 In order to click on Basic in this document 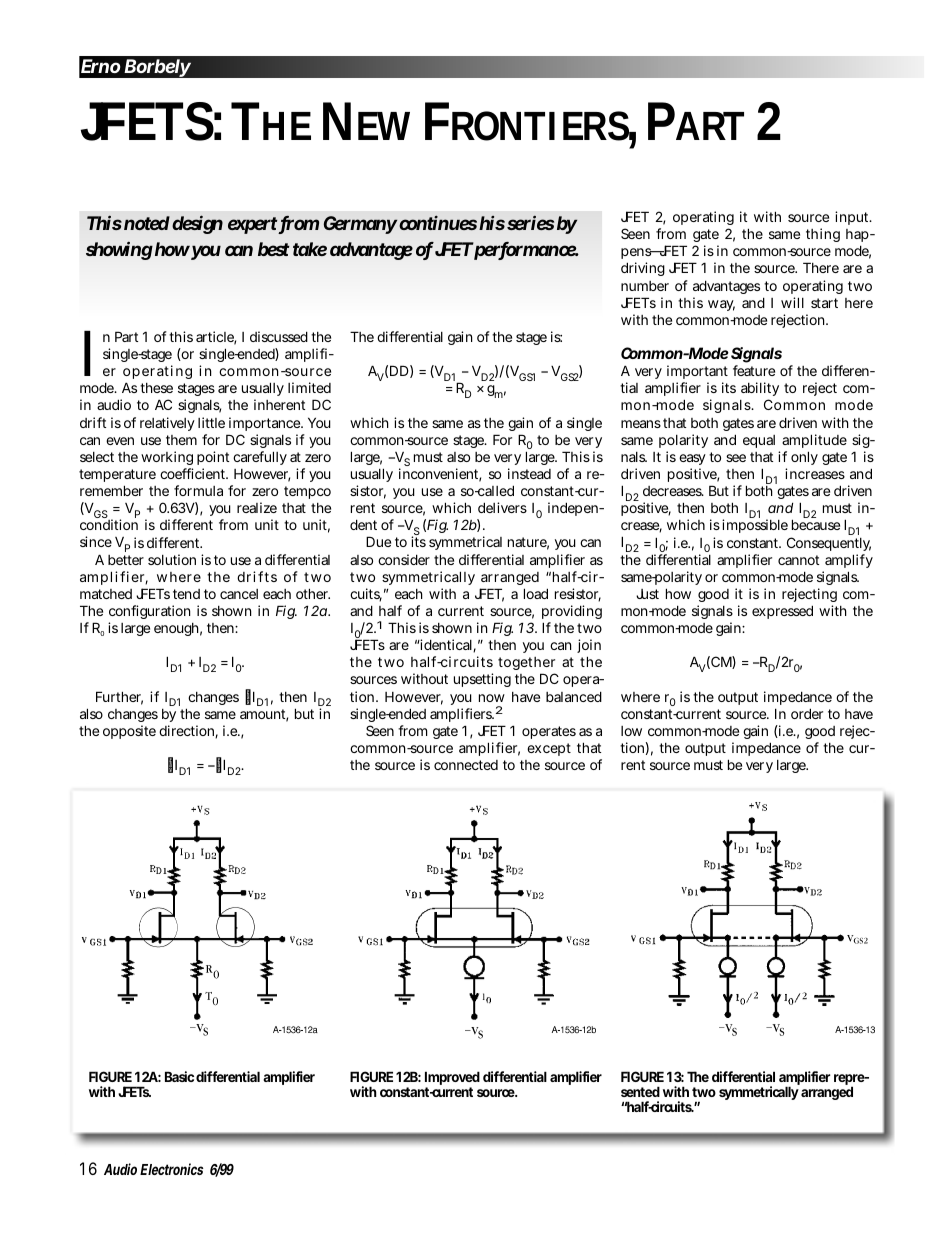, I will do `click(179, 1076)`.
